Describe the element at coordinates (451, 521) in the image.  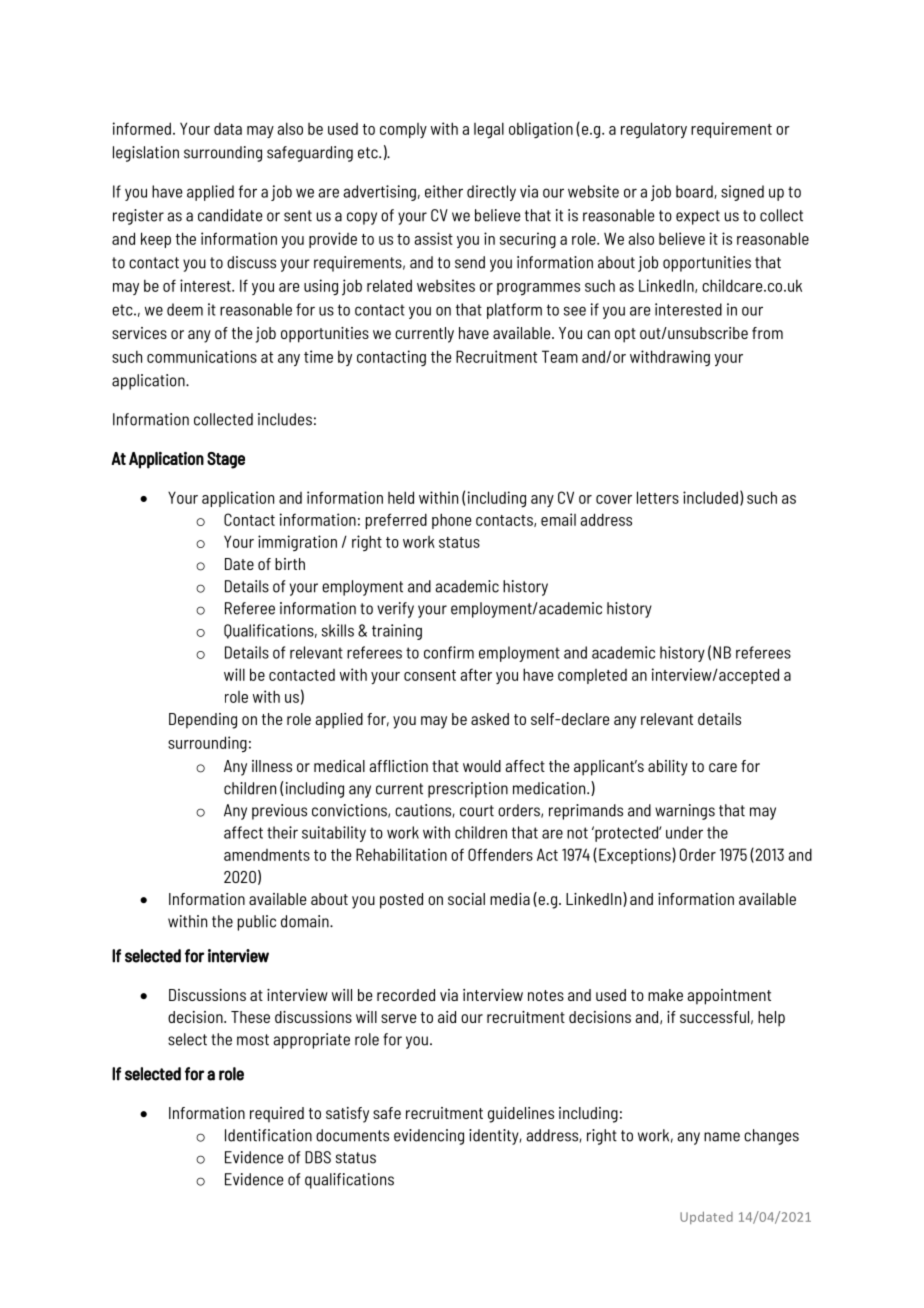
I see `phone` at that location.
